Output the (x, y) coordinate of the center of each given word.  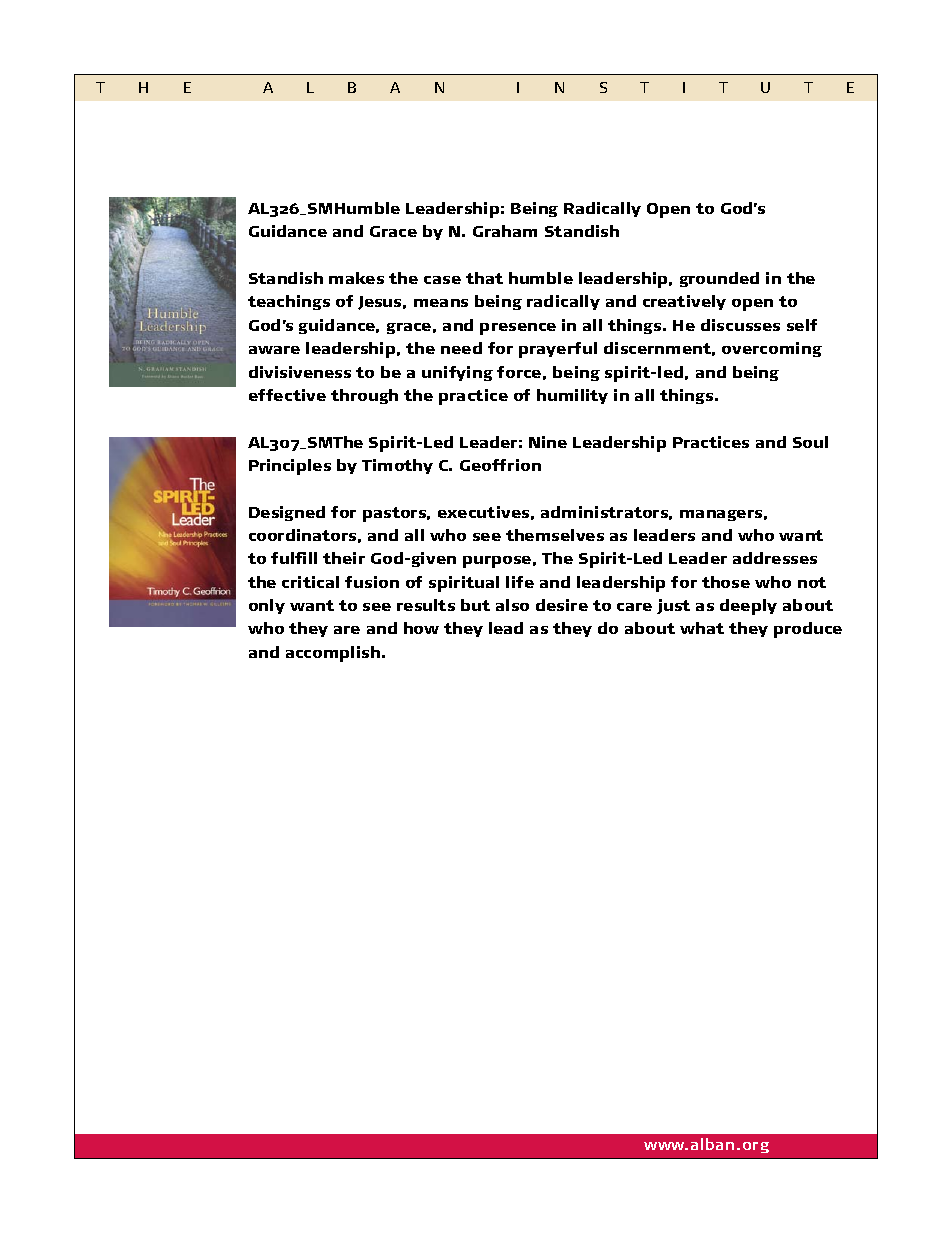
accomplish (333, 654)
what (702, 628)
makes (356, 278)
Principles (290, 467)
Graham (505, 231)
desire (562, 605)
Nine (548, 442)
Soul (810, 442)
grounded (719, 279)
